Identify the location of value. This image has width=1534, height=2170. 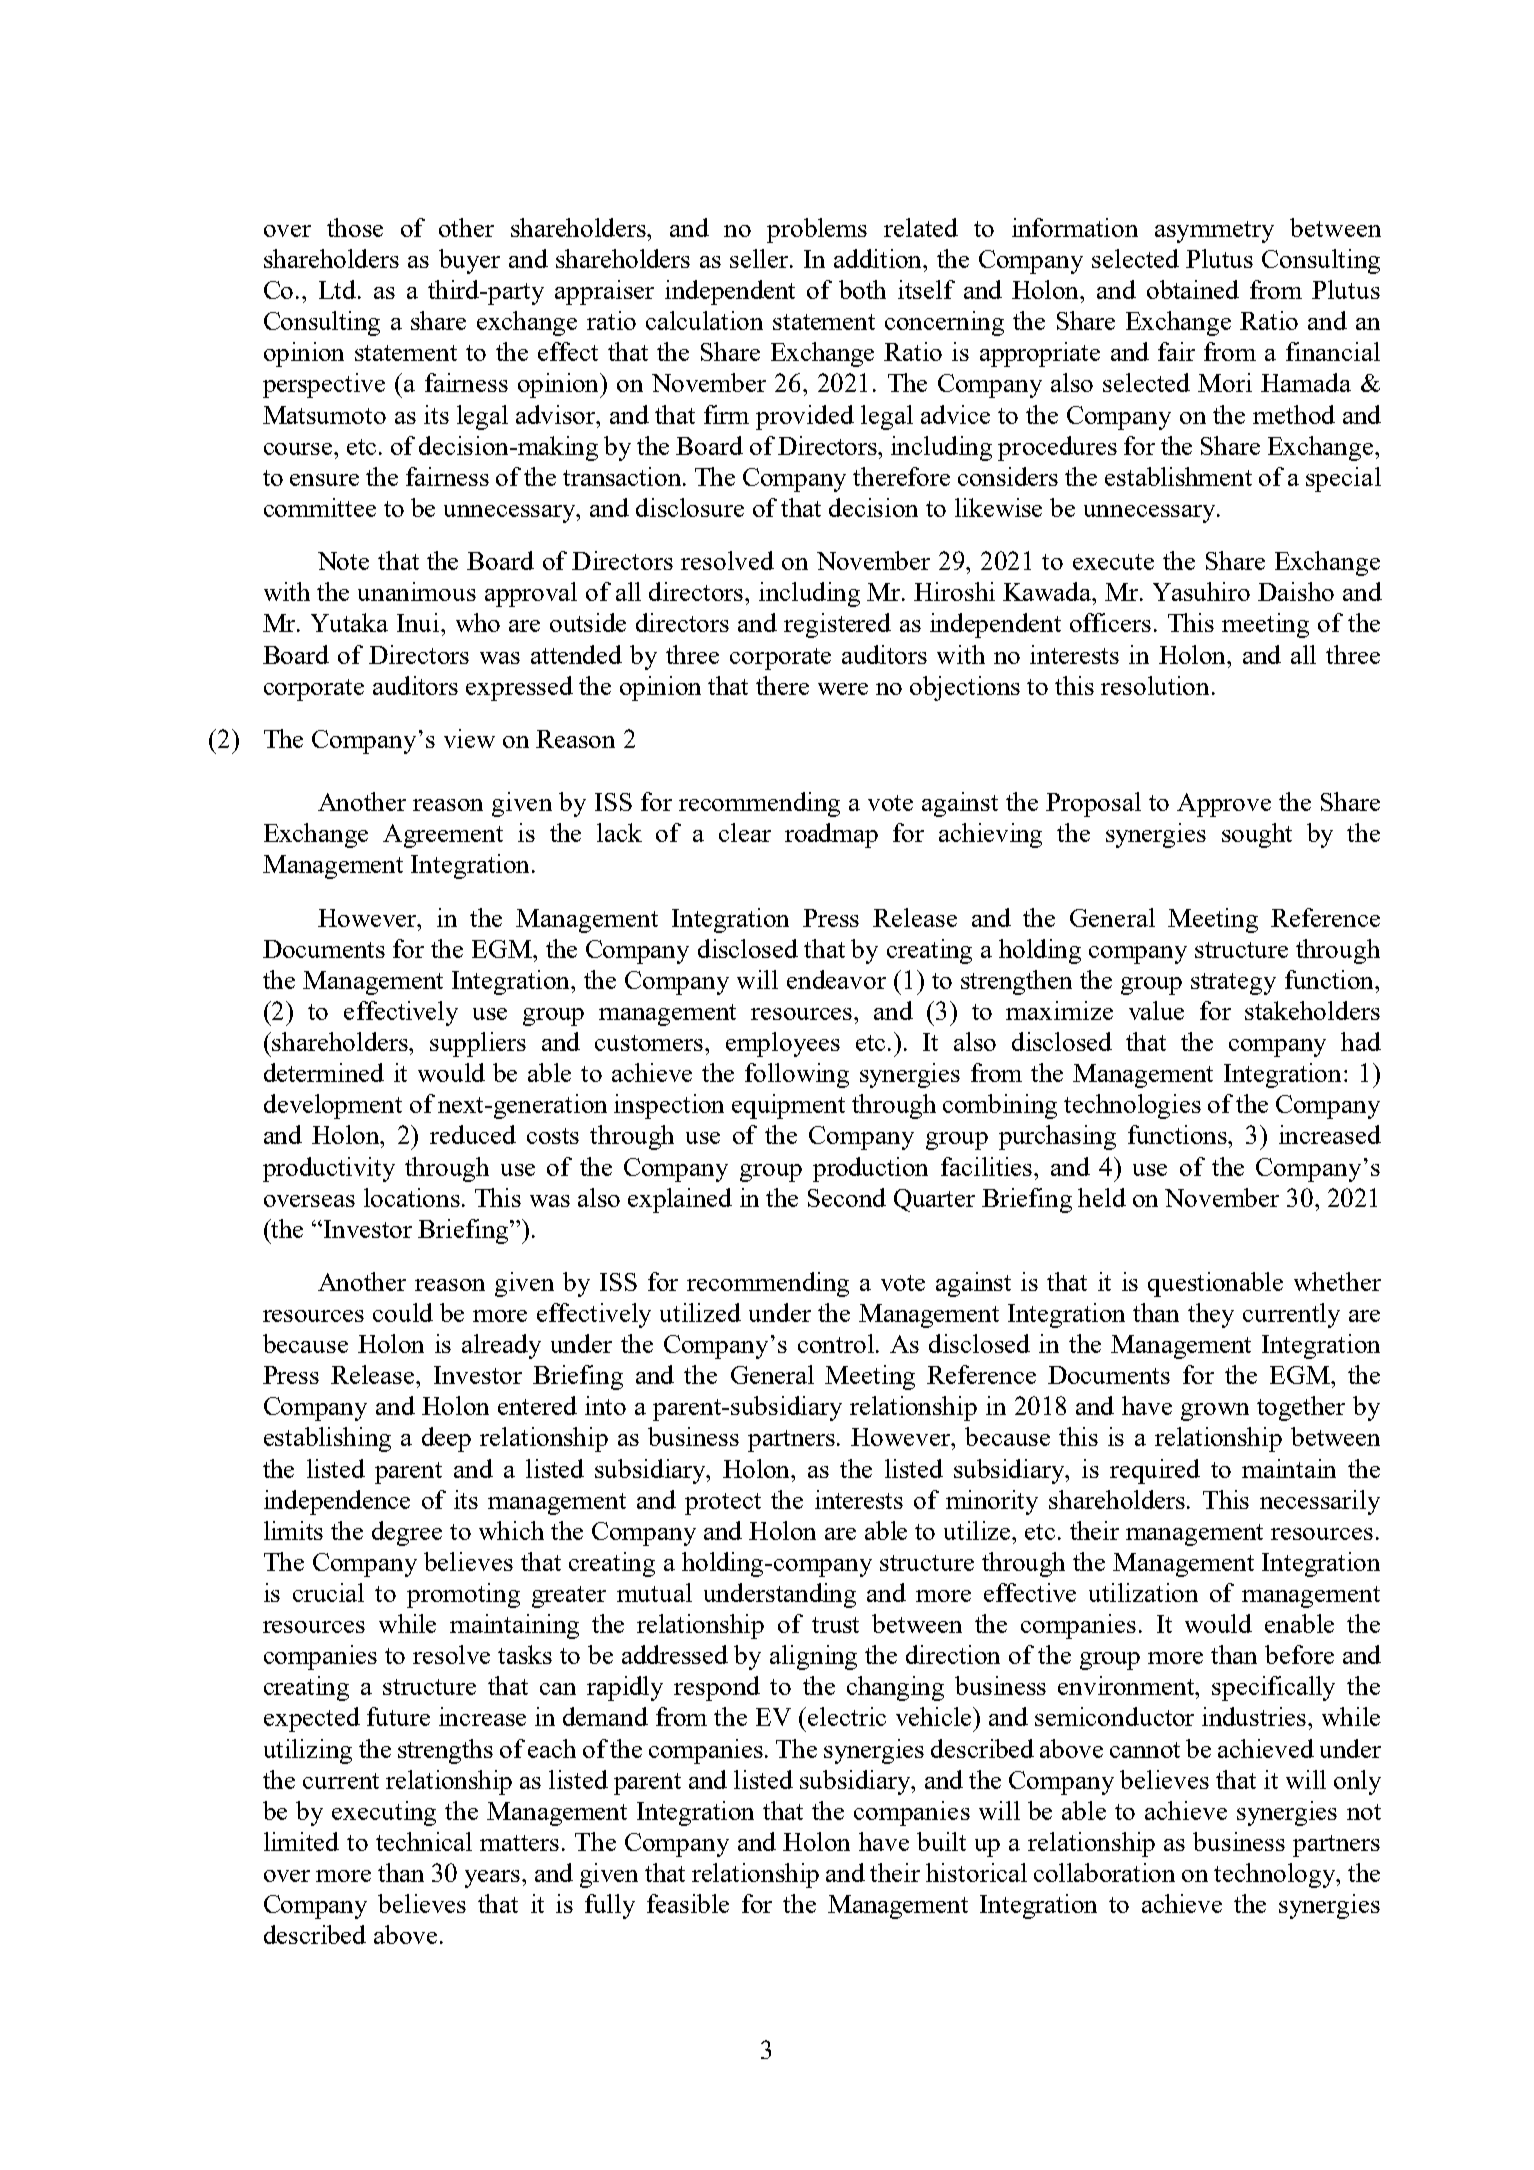
(1156, 1010).
